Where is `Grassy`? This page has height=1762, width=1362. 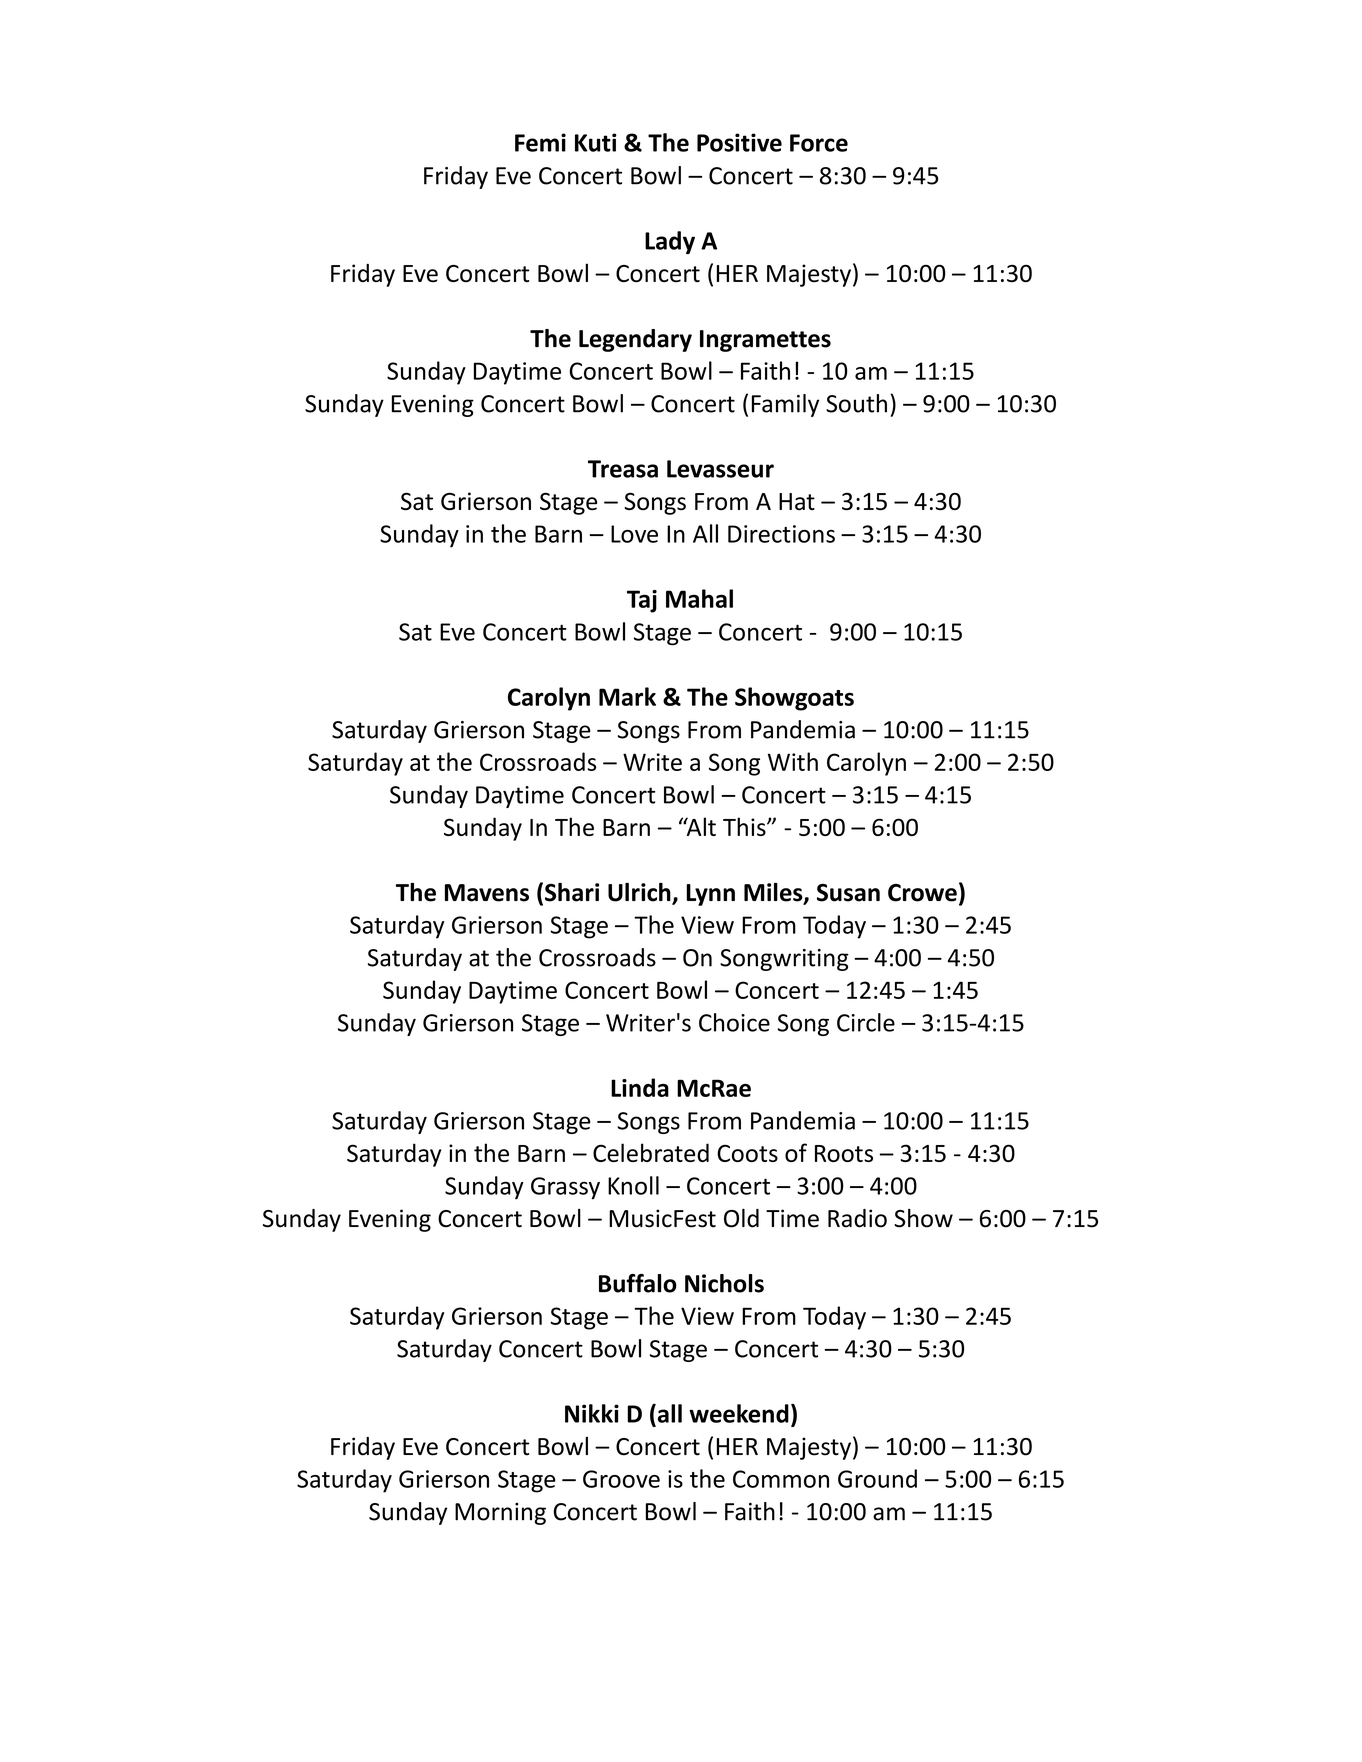 Grassy is located at coordinates (565, 1188).
